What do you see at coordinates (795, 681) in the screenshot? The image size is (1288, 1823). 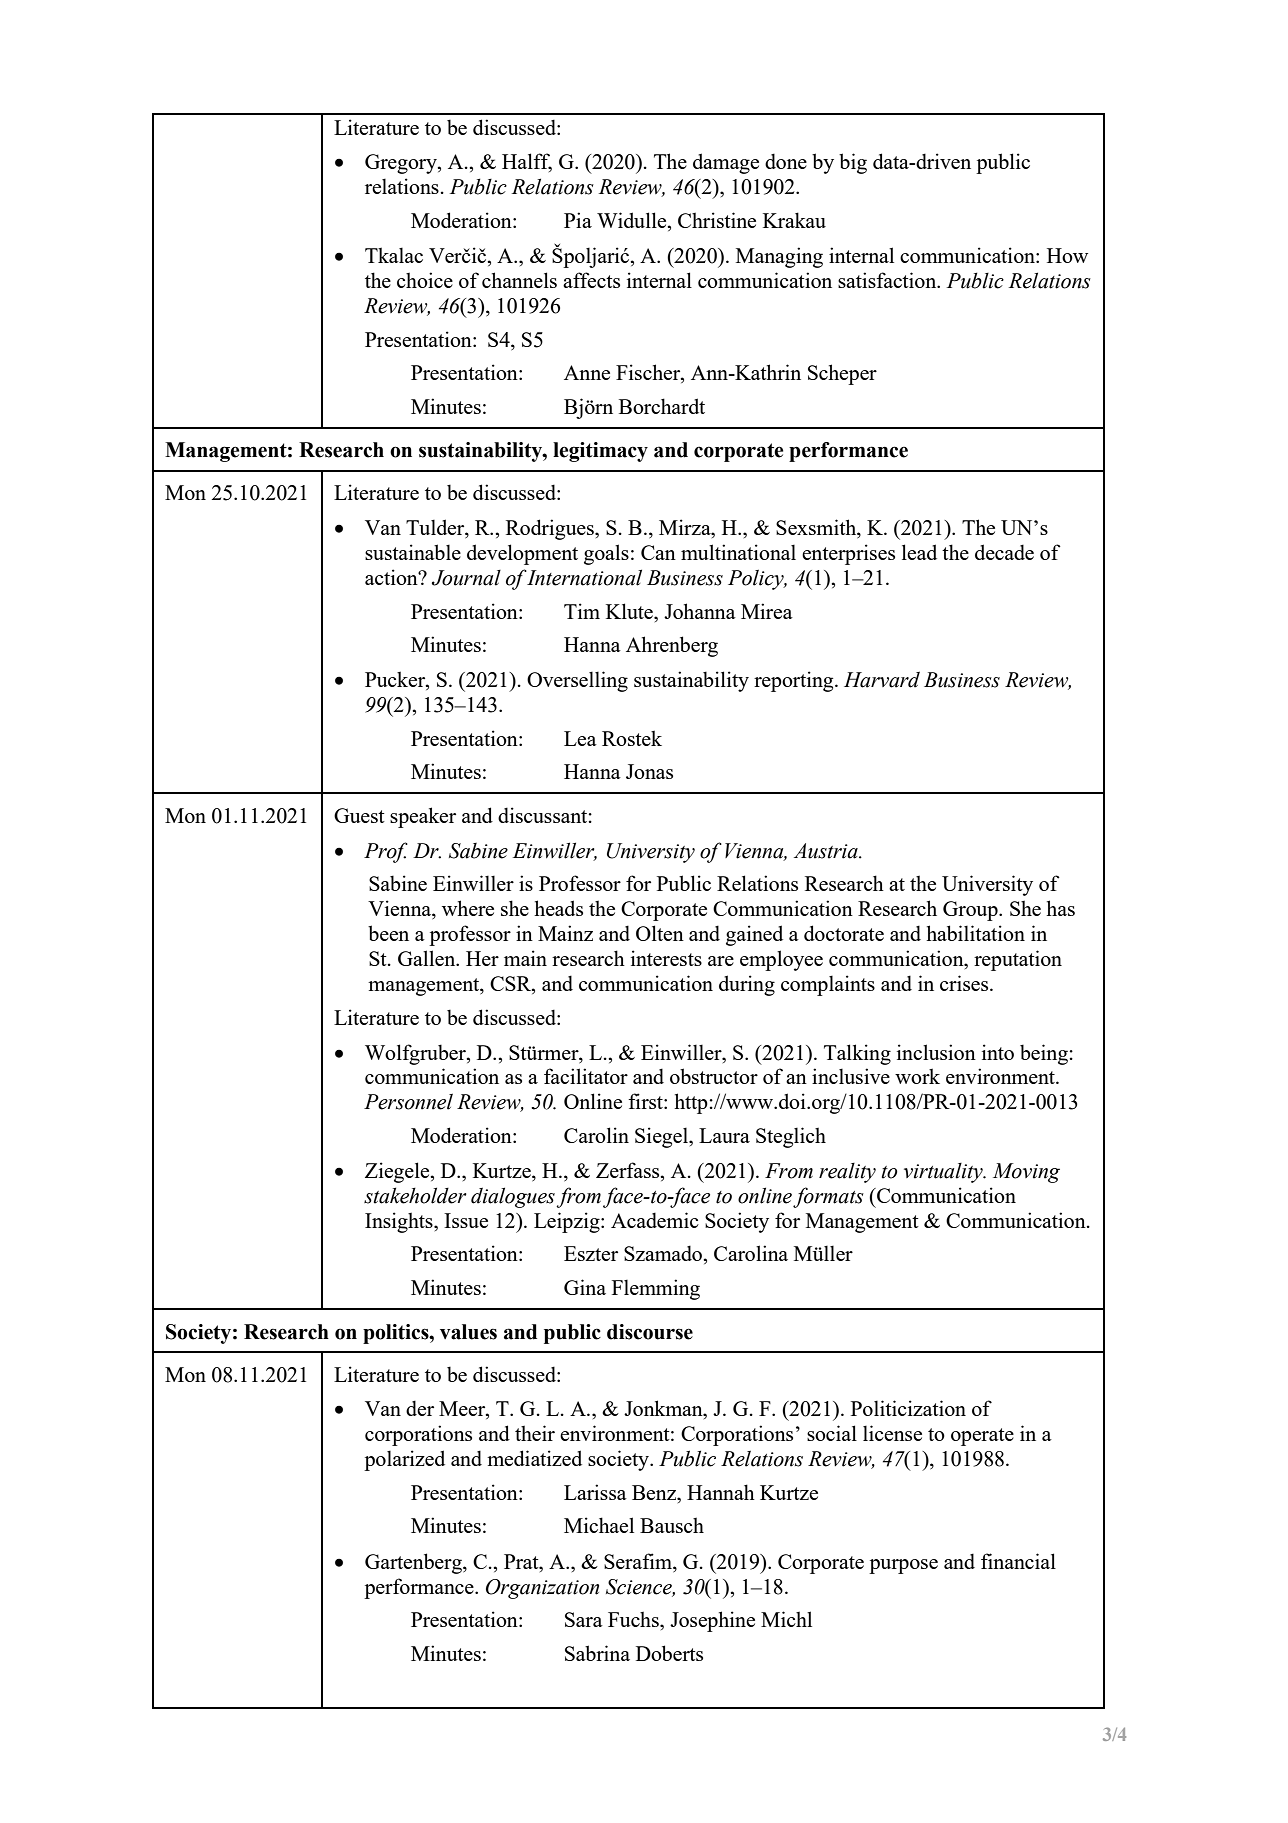 I see `reporting` at bounding box center [795, 681].
